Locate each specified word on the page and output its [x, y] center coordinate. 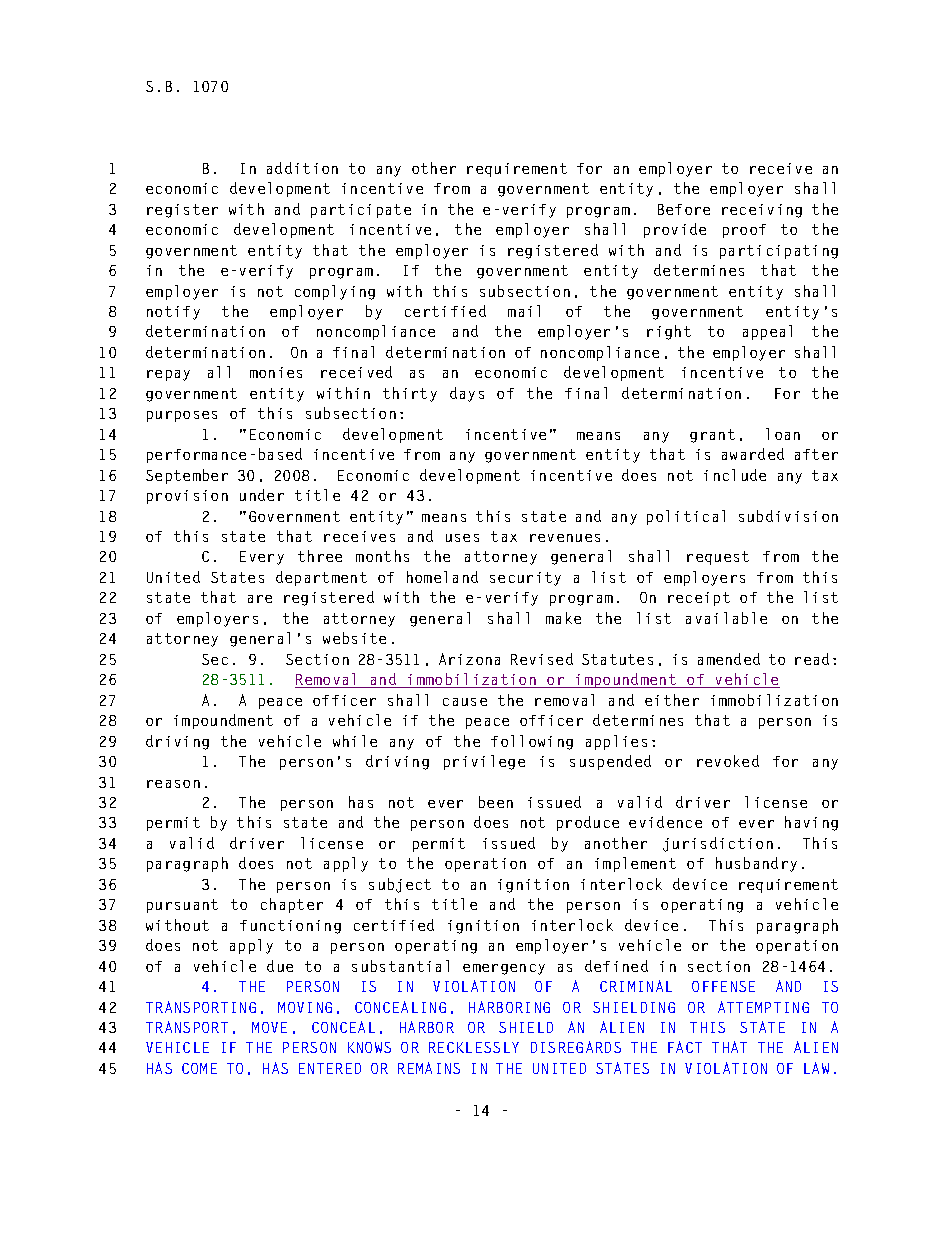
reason [173, 784]
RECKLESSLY [474, 1047]
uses [462, 538]
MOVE [269, 1027]
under [262, 495]
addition [302, 168]
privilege [484, 762]
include [735, 475]
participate [361, 211]
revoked [728, 761]
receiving [762, 211]
